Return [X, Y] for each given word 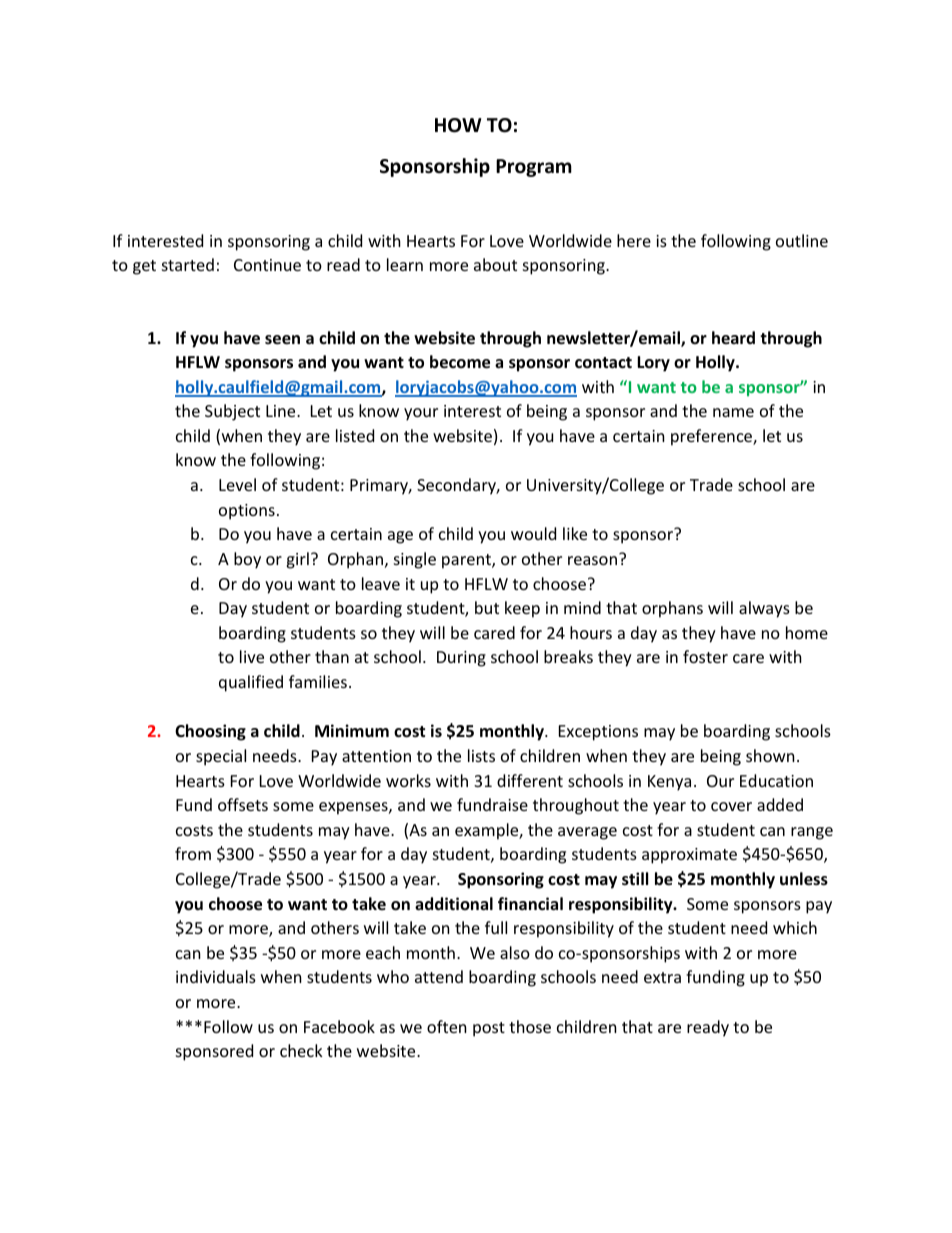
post [489, 1029]
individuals [216, 976]
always [764, 609]
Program [534, 168]
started [188, 264]
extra [662, 977]
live [252, 656]
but [487, 607]
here [634, 240]
